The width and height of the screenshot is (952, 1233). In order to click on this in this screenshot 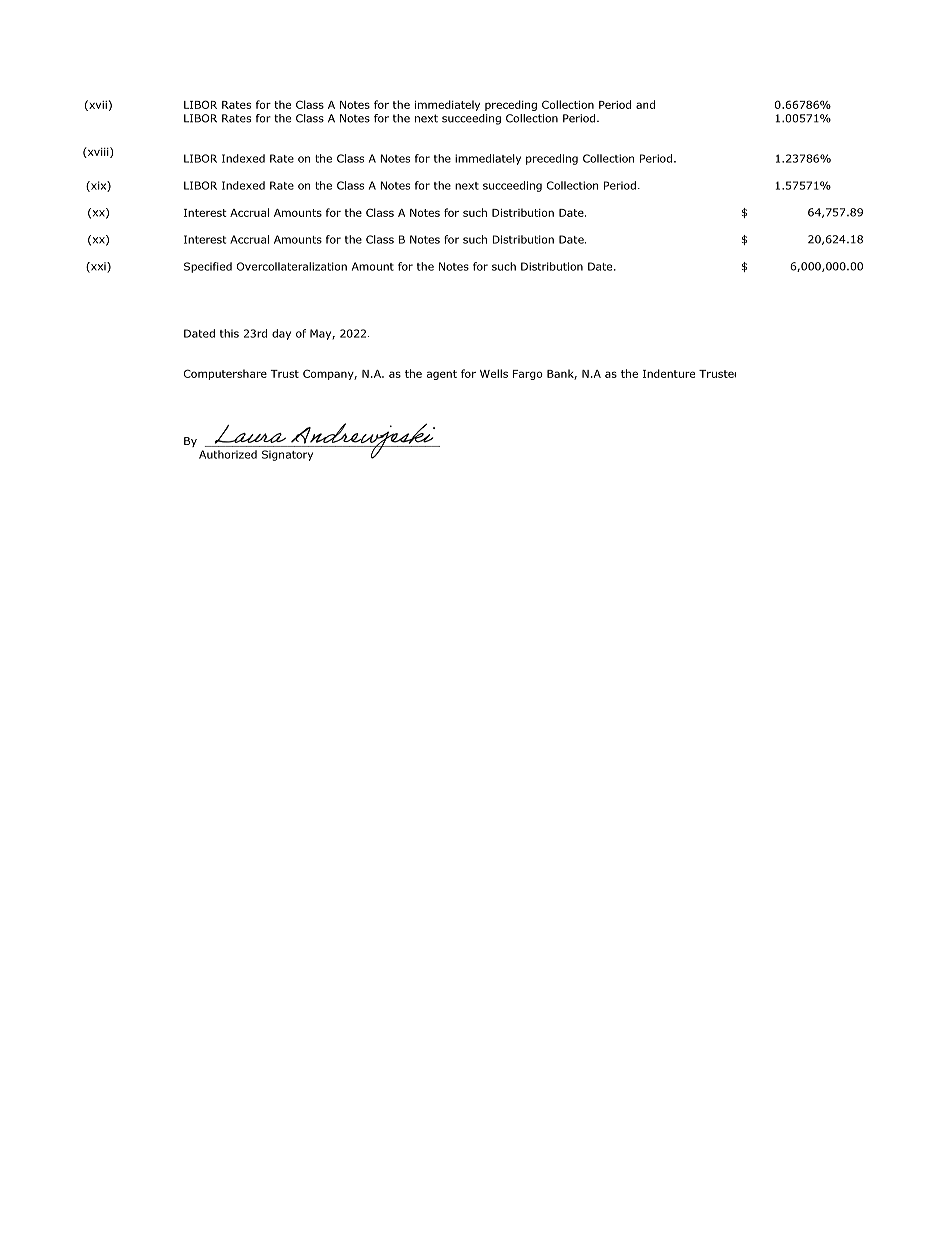, I will do `click(229, 333)`.
